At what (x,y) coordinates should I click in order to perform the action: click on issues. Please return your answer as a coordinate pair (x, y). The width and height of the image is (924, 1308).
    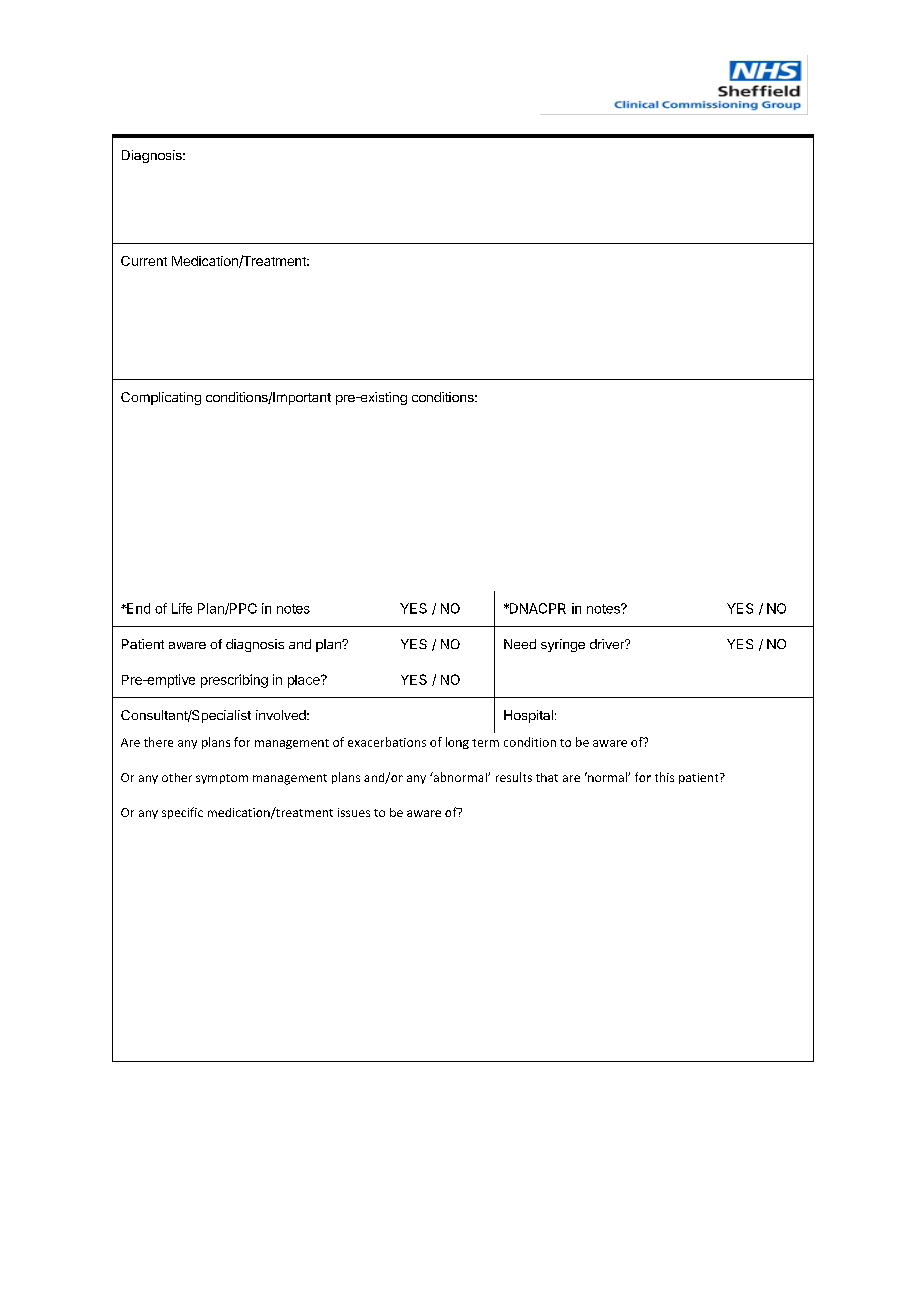
    Looking at the image, I should click on (354, 812).
